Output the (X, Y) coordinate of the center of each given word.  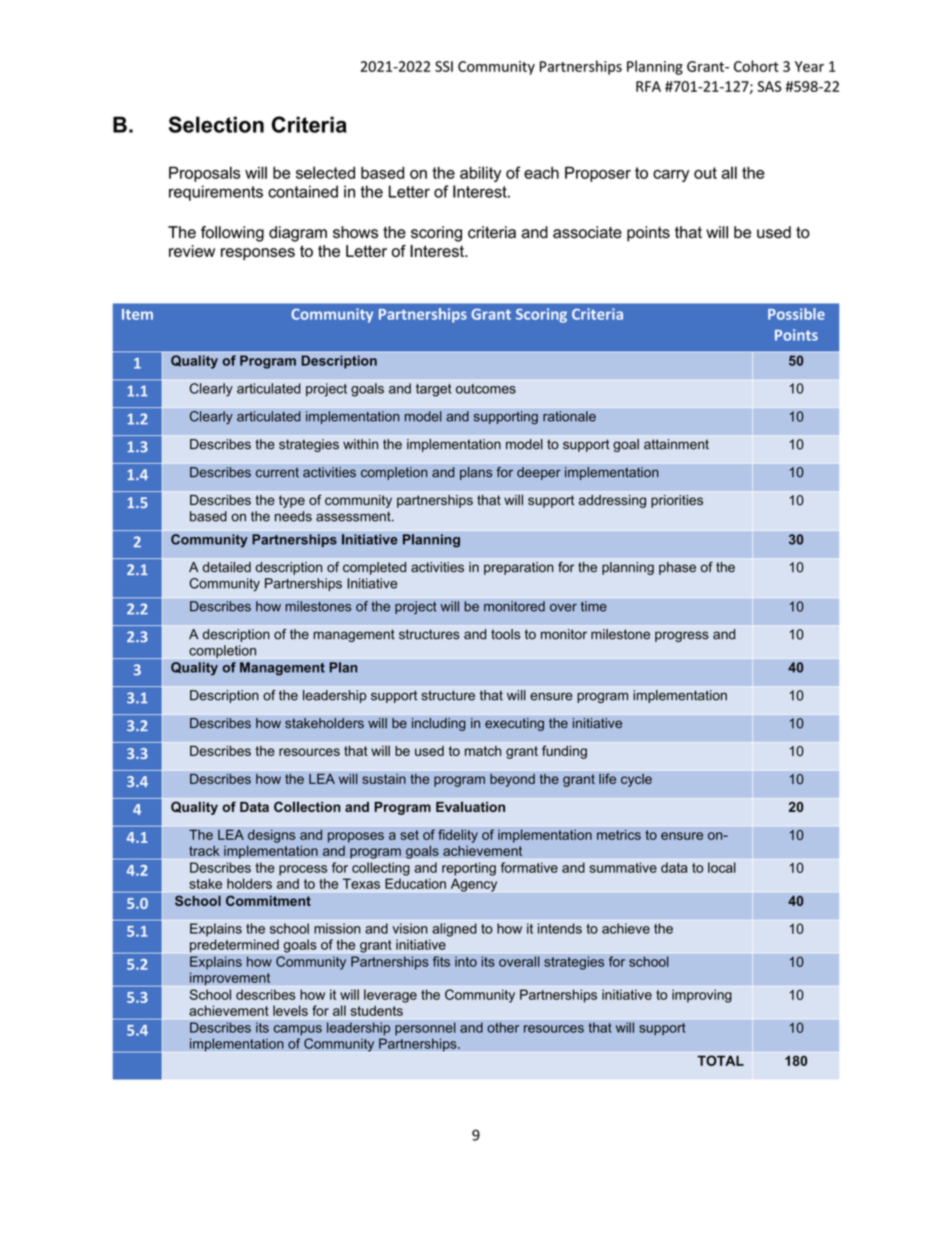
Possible (796, 314)
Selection (216, 124)
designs (272, 836)
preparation (519, 568)
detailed (226, 567)
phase (677, 568)
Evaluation (470, 806)
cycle (636, 780)
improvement (230, 979)
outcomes (486, 389)
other (503, 1027)
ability (480, 174)
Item (137, 314)
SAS (769, 86)
